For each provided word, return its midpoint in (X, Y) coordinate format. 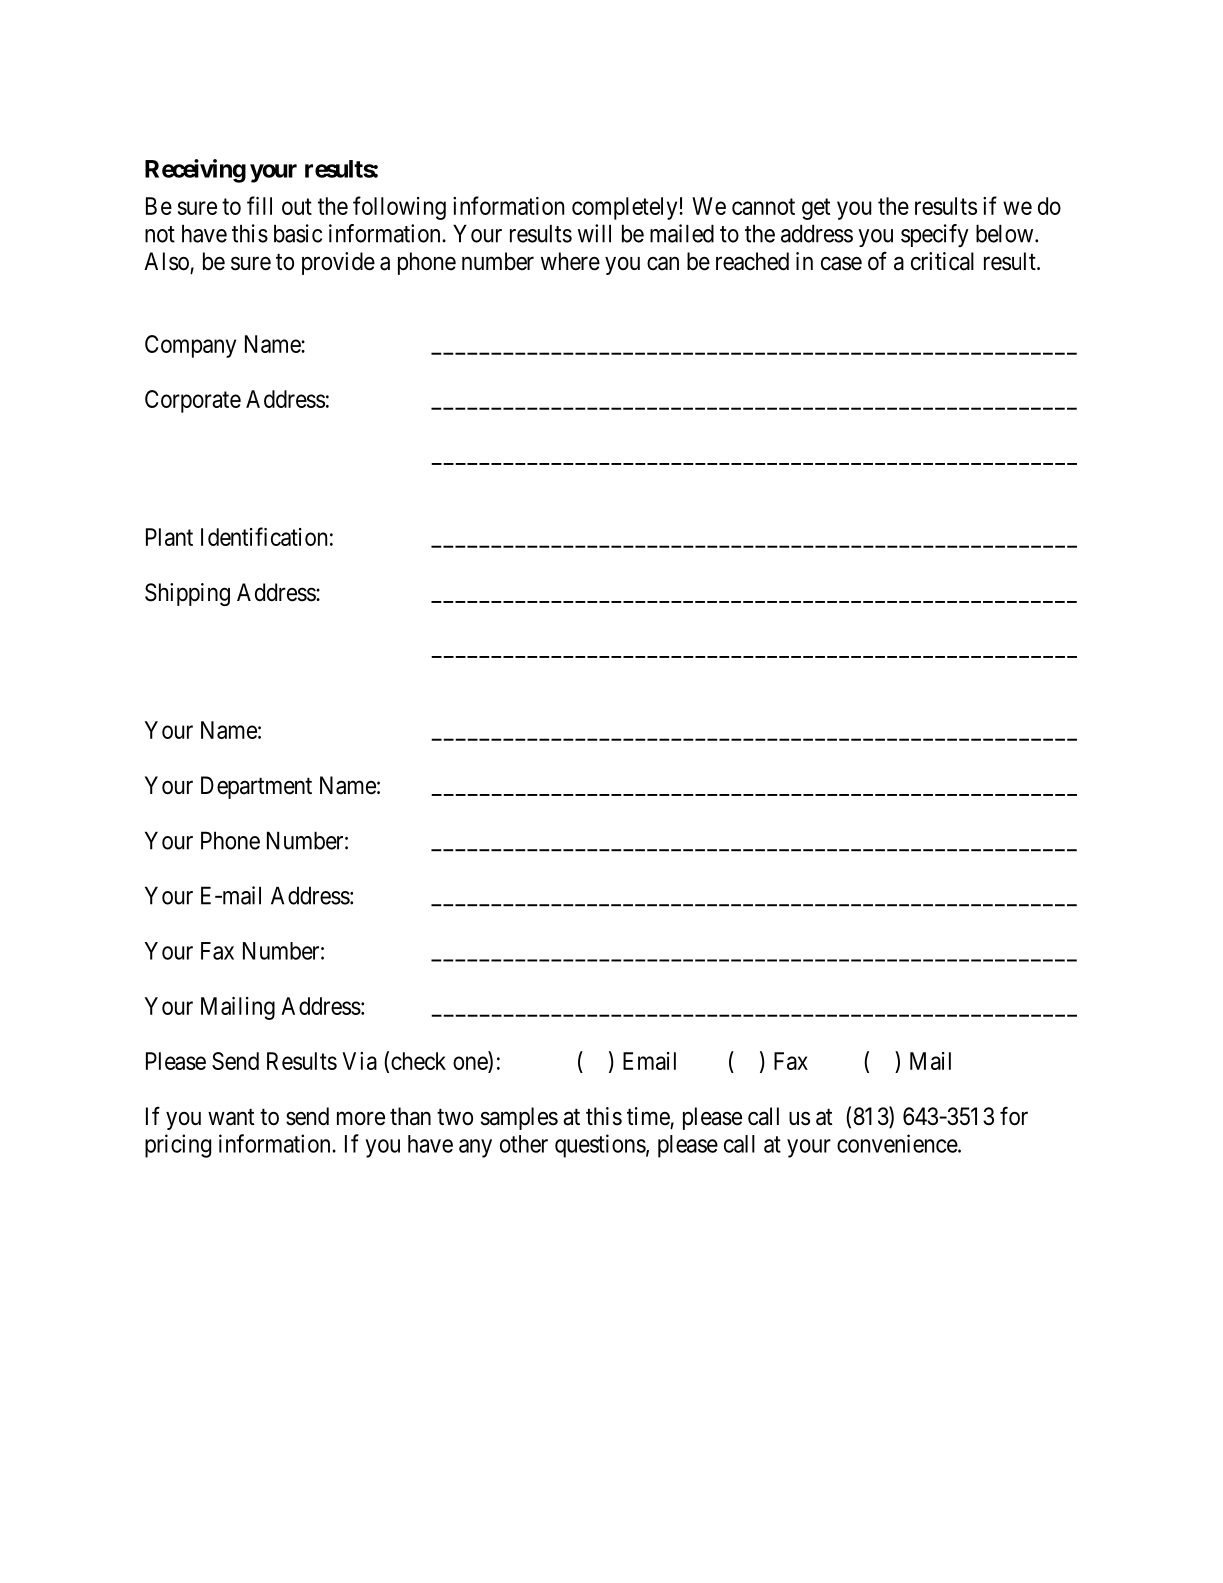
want (231, 1117)
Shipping (187, 594)
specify (935, 236)
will (594, 233)
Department (256, 787)
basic (298, 233)
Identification (264, 536)
